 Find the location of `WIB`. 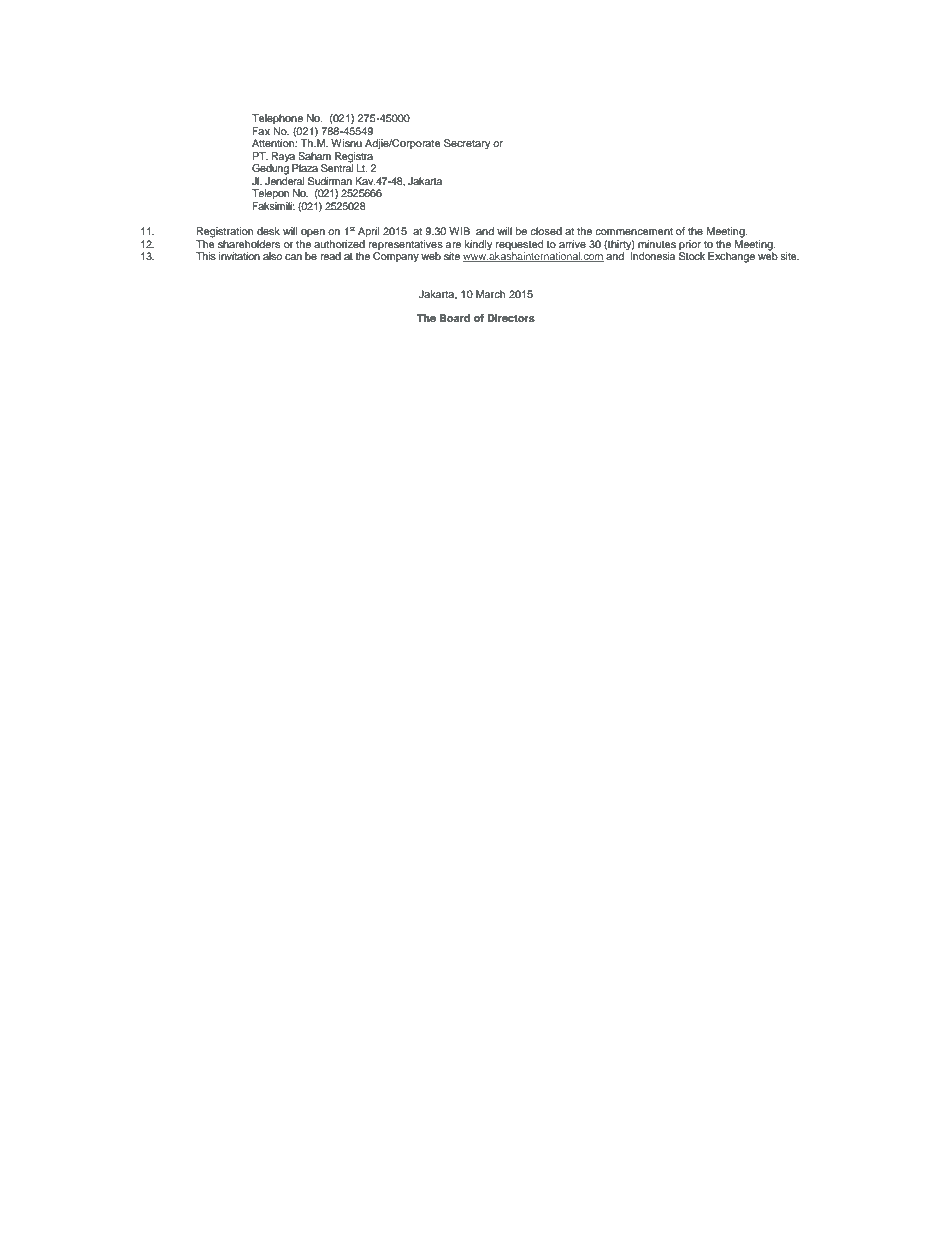

WIB is located at coordinates (459, 231).
